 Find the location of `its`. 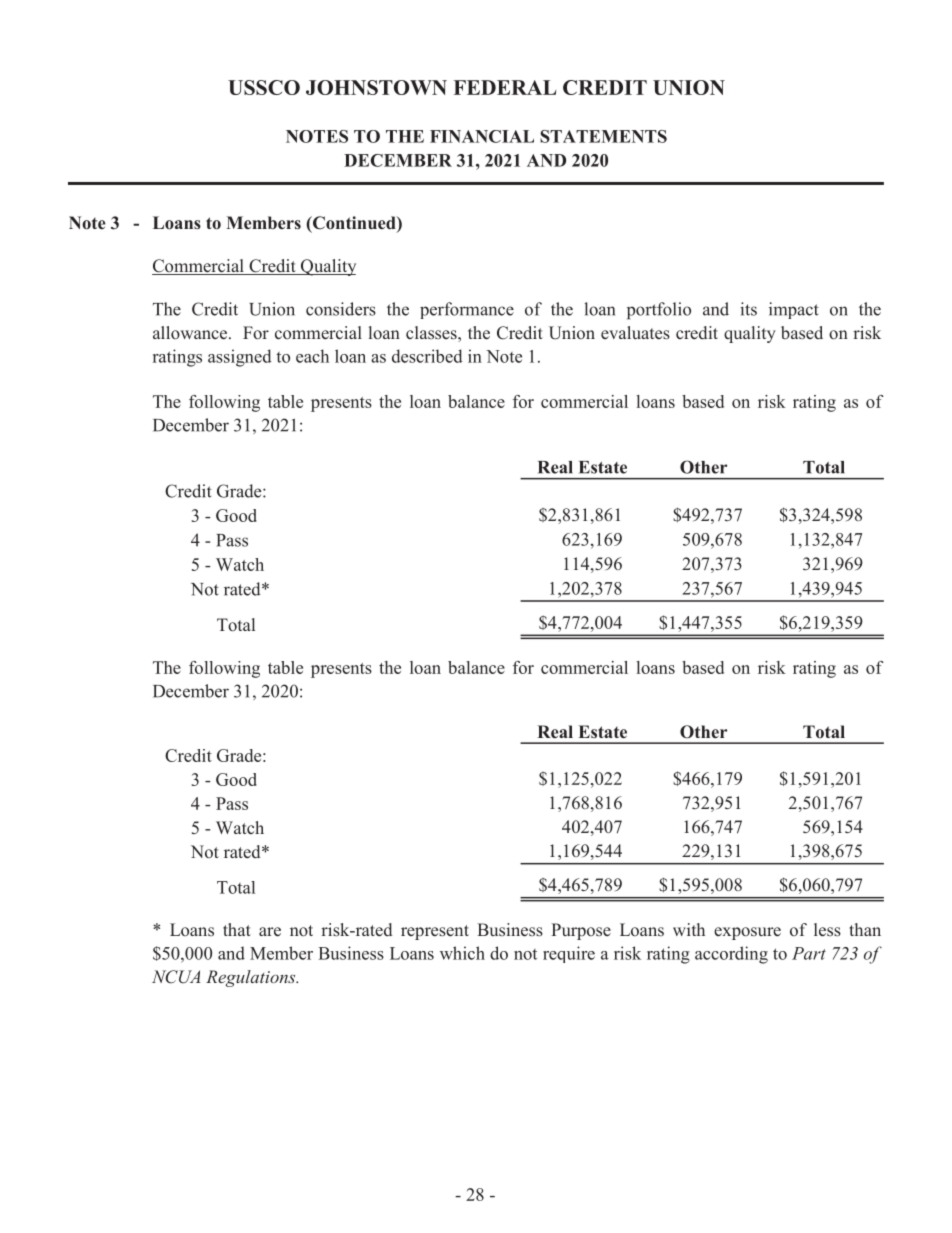

its is located at coordinates (748, 309).
